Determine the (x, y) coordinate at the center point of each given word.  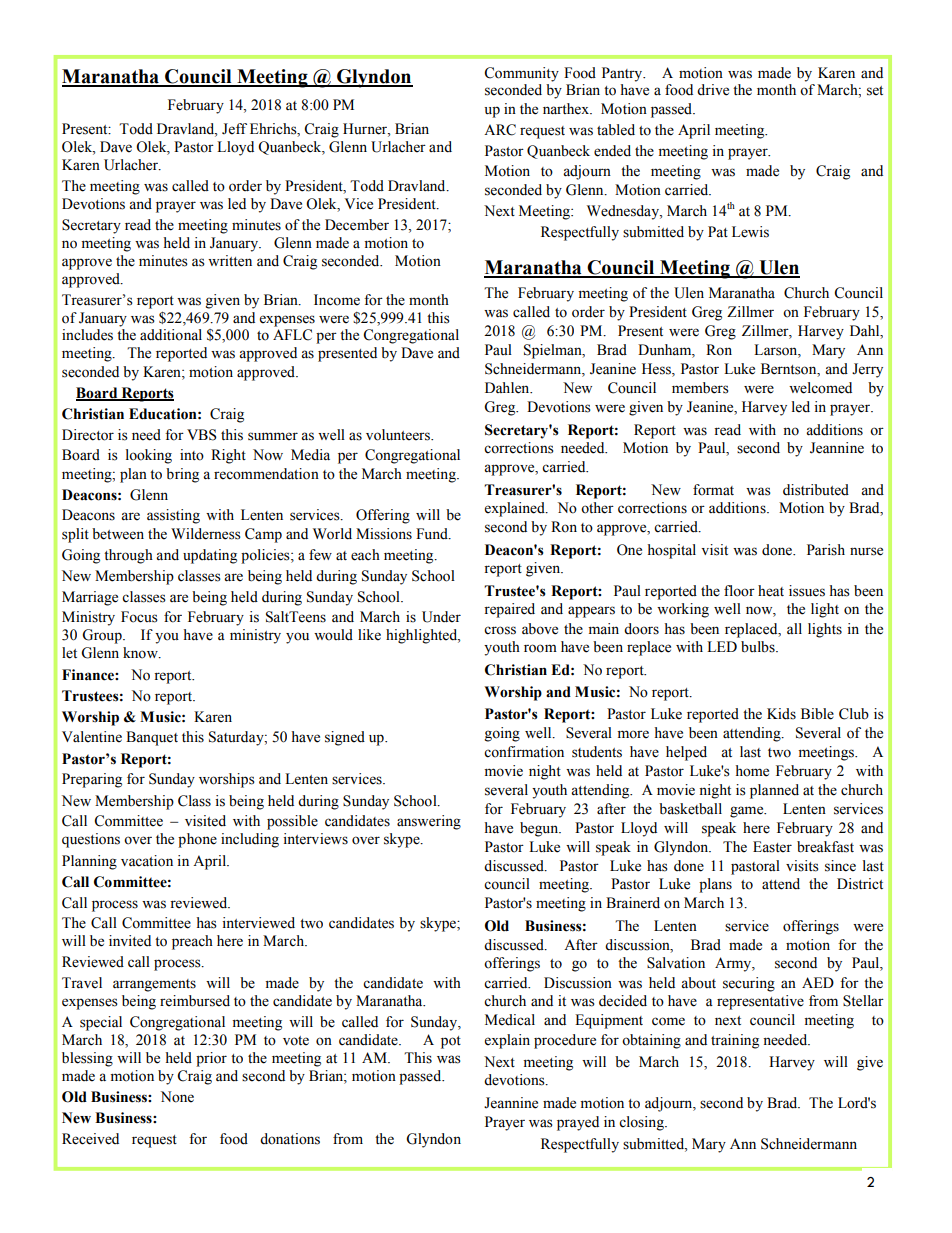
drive (713, 90)
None (177, 1097)
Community (521, 74)
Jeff (234, 129)
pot (451, 1042)
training (735, 1041)
